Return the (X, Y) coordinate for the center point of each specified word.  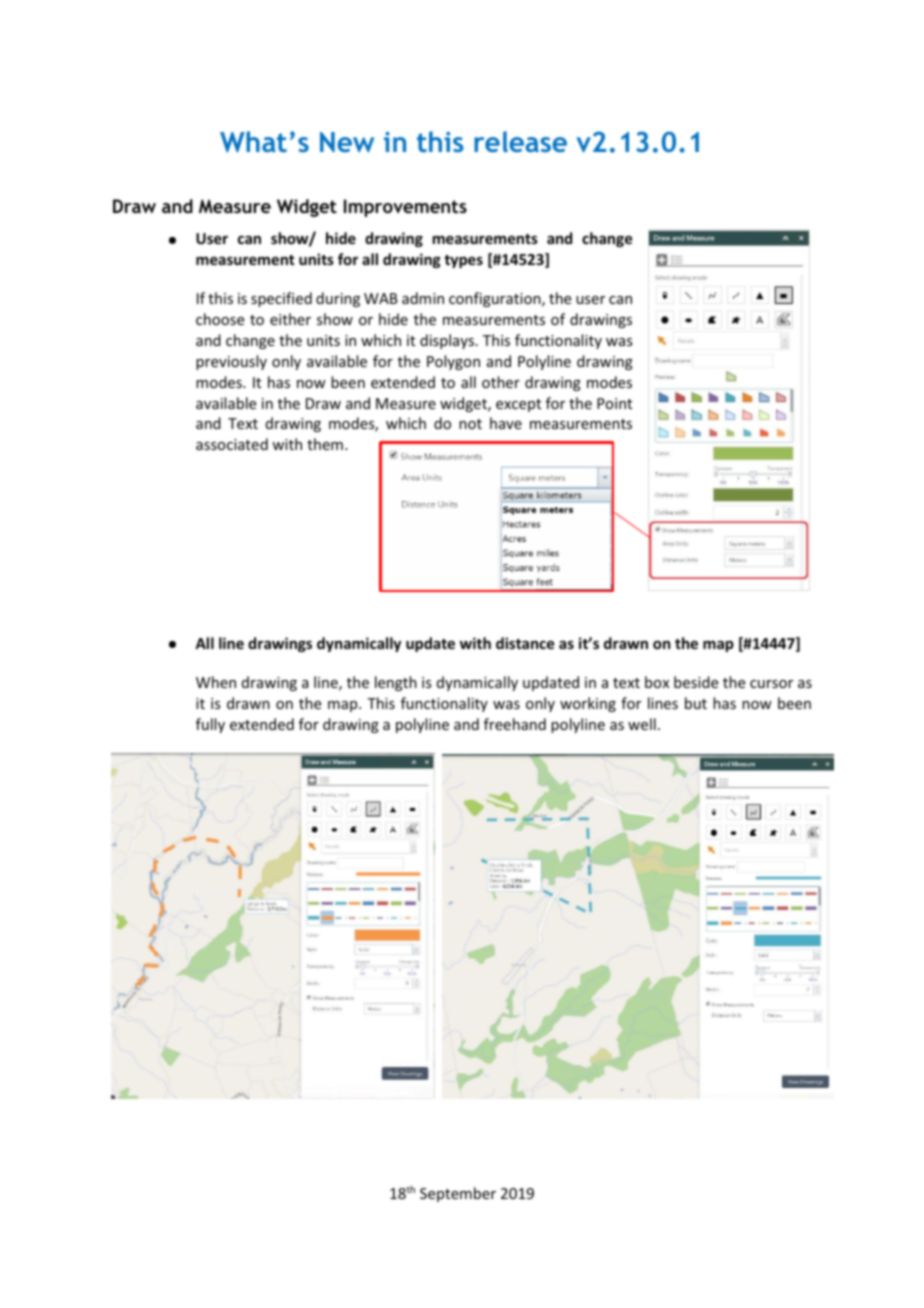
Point (614, 403)
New (347, 142)
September (458, 1194)
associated (232, 444)
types (463, 261)
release (520, 141)
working (588, 704)
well (642, 724)
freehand (515, 724)
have (506, 423)
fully (210, 725)
